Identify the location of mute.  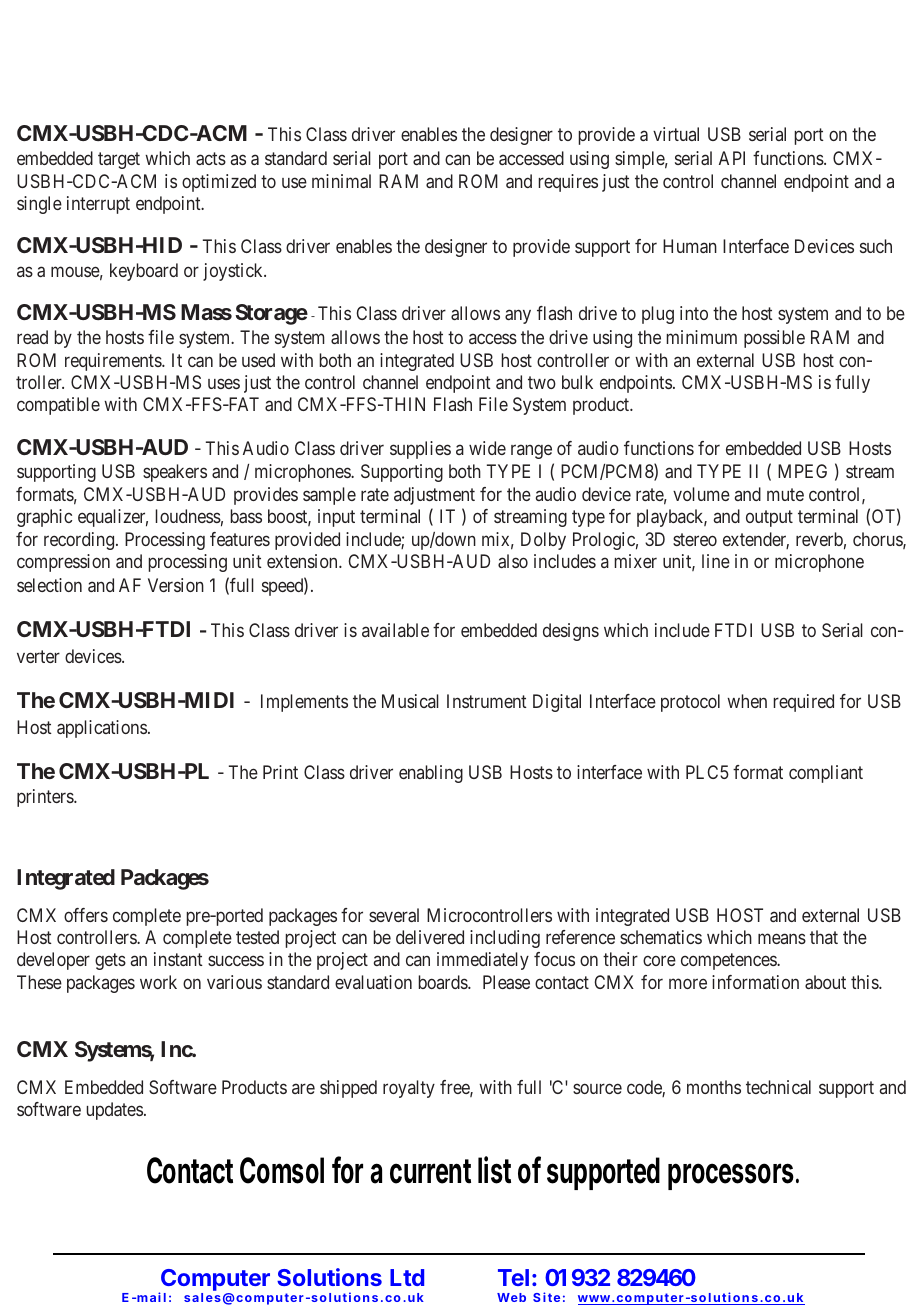
(785, 494).
